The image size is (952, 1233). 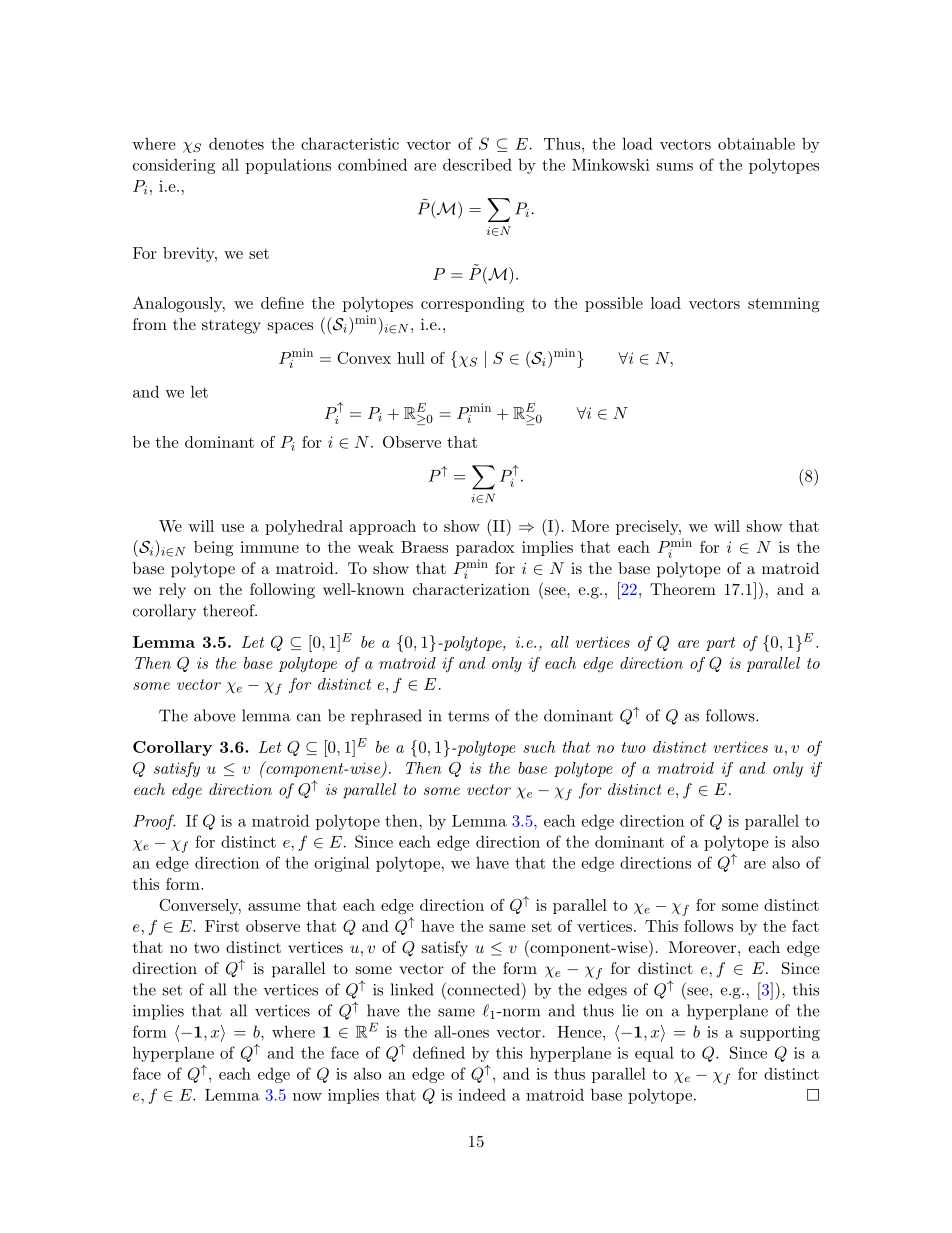 What do you see at coordinates (756, 143) in the page?
I see `obtainable` at bounding box center [756, 143].
